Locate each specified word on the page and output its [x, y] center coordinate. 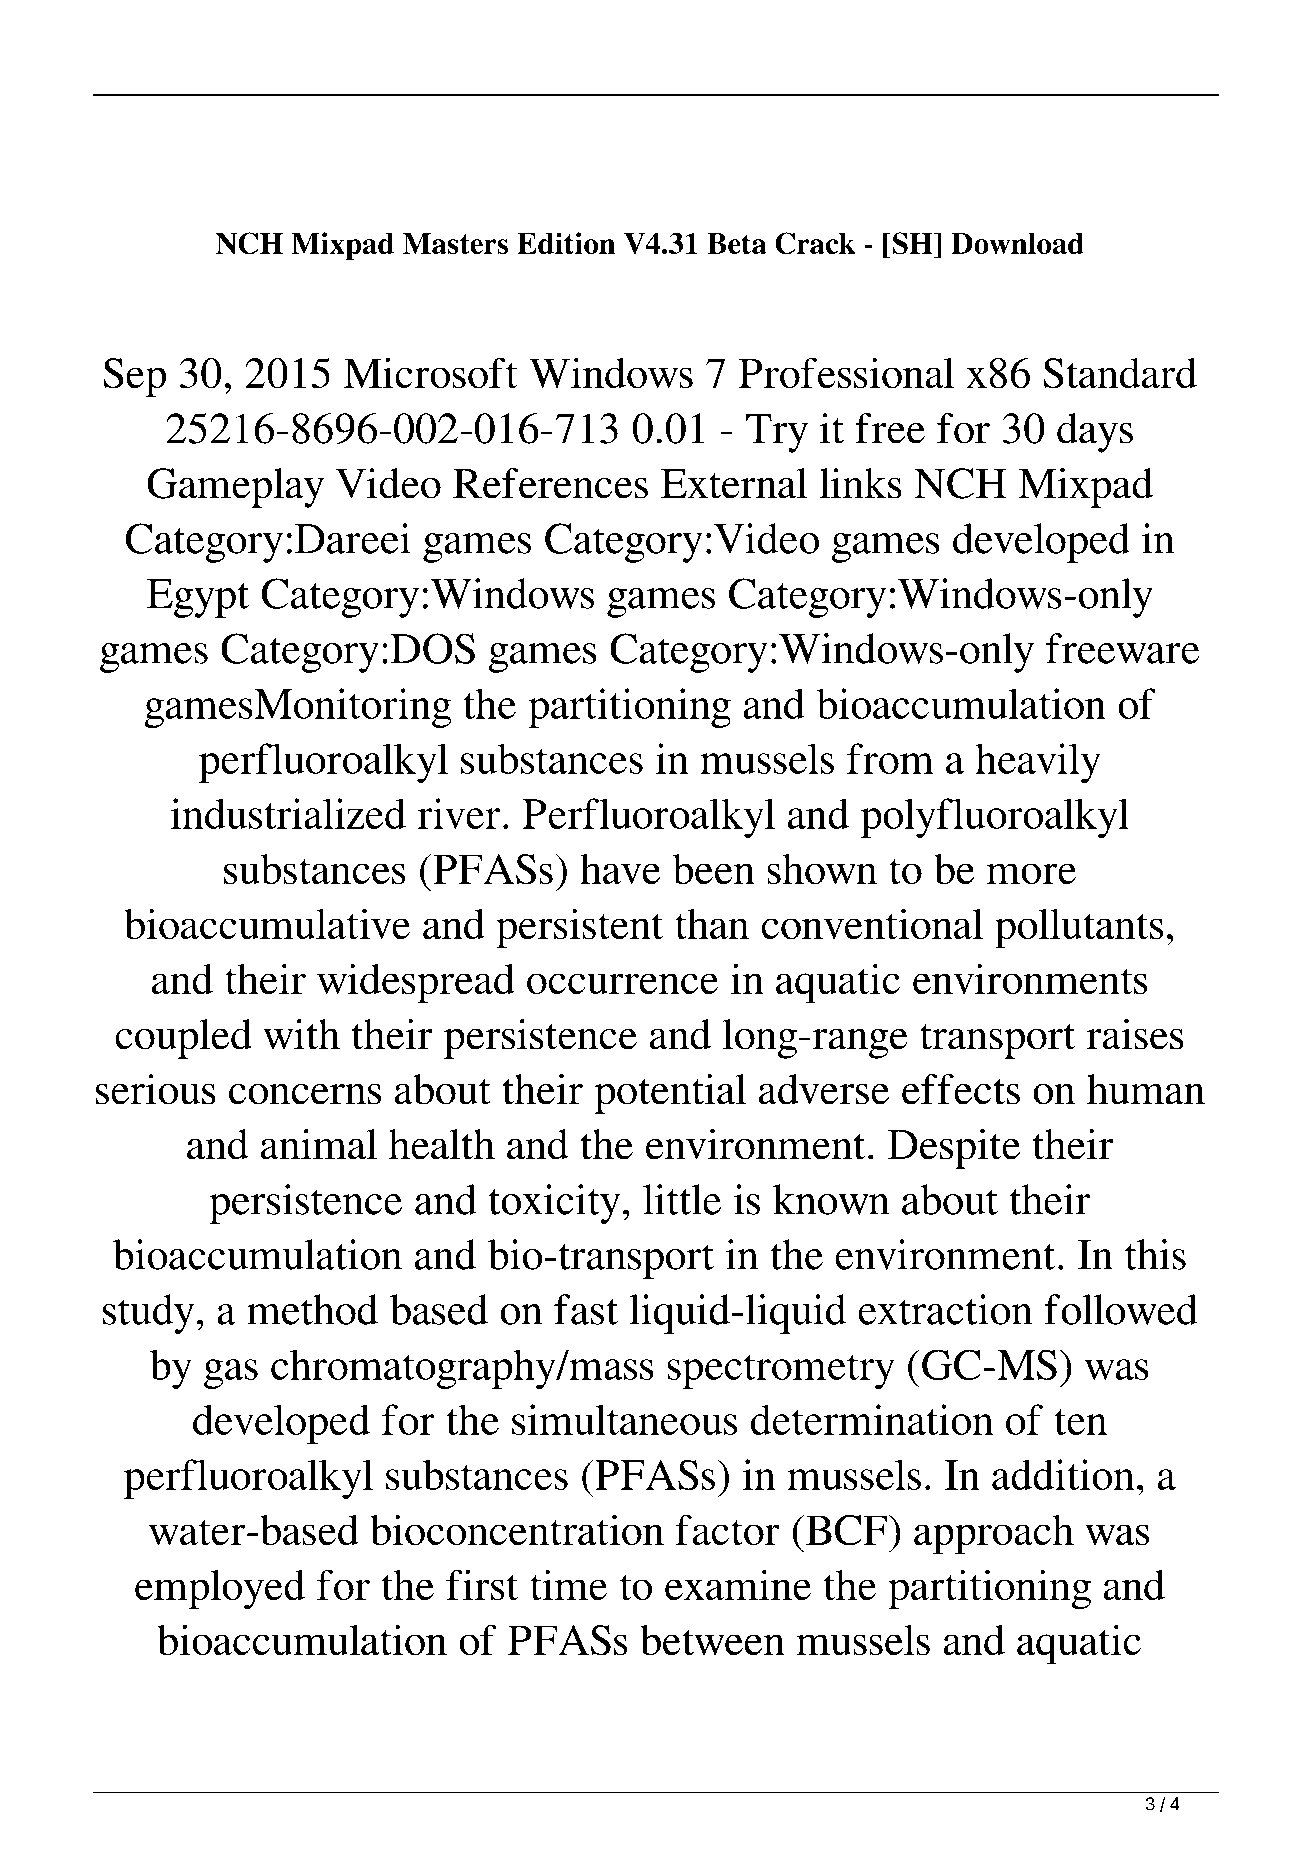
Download [1017, 243]
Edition [566, 243]
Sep [134, 378]
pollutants [1079, 928]
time [568, 1584]
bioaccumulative [267, 923]
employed [220, 1589]
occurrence [622, 983]
